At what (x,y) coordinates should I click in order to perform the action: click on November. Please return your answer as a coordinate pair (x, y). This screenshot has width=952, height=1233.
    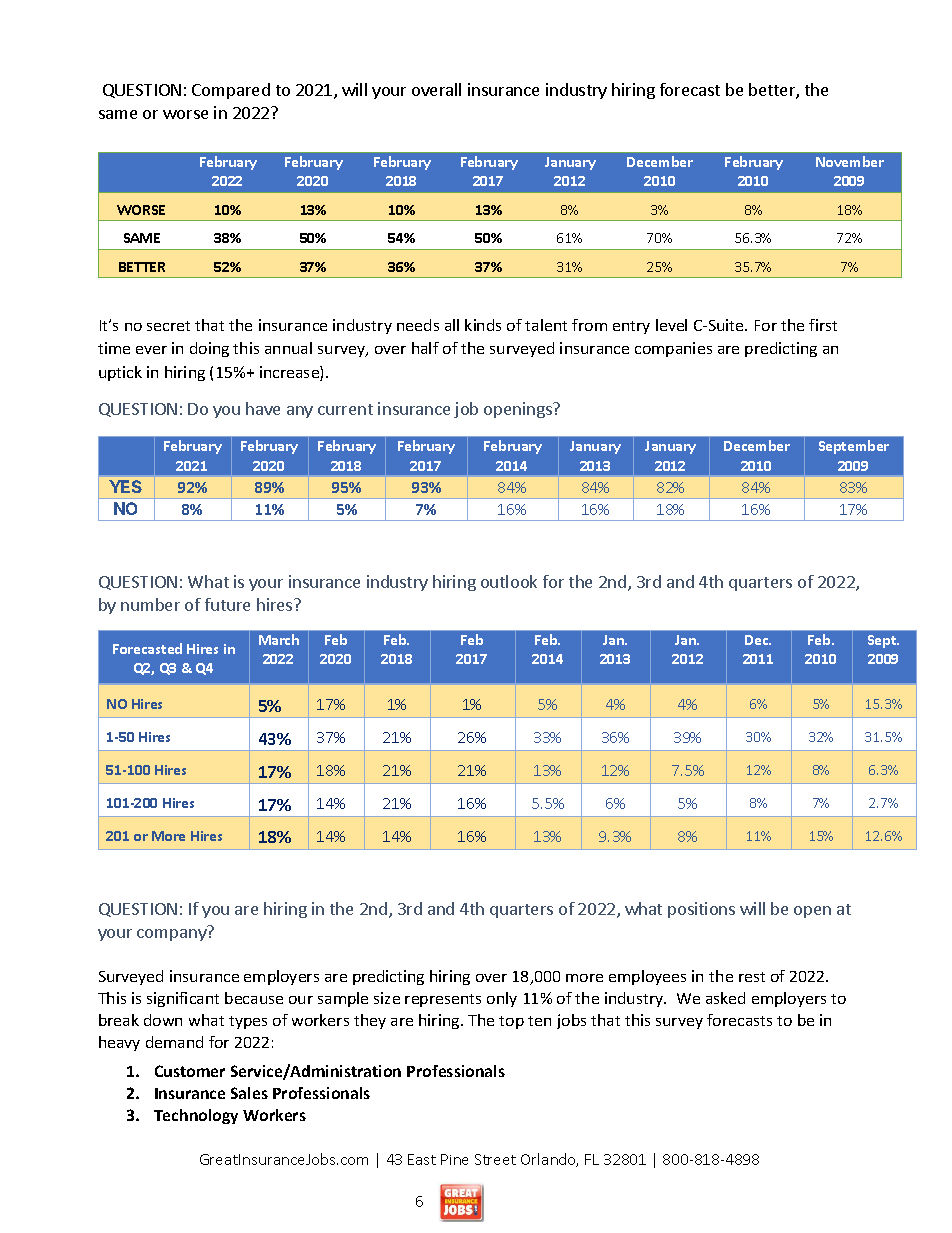
    Looking at the image, I should click on (850, 161).
